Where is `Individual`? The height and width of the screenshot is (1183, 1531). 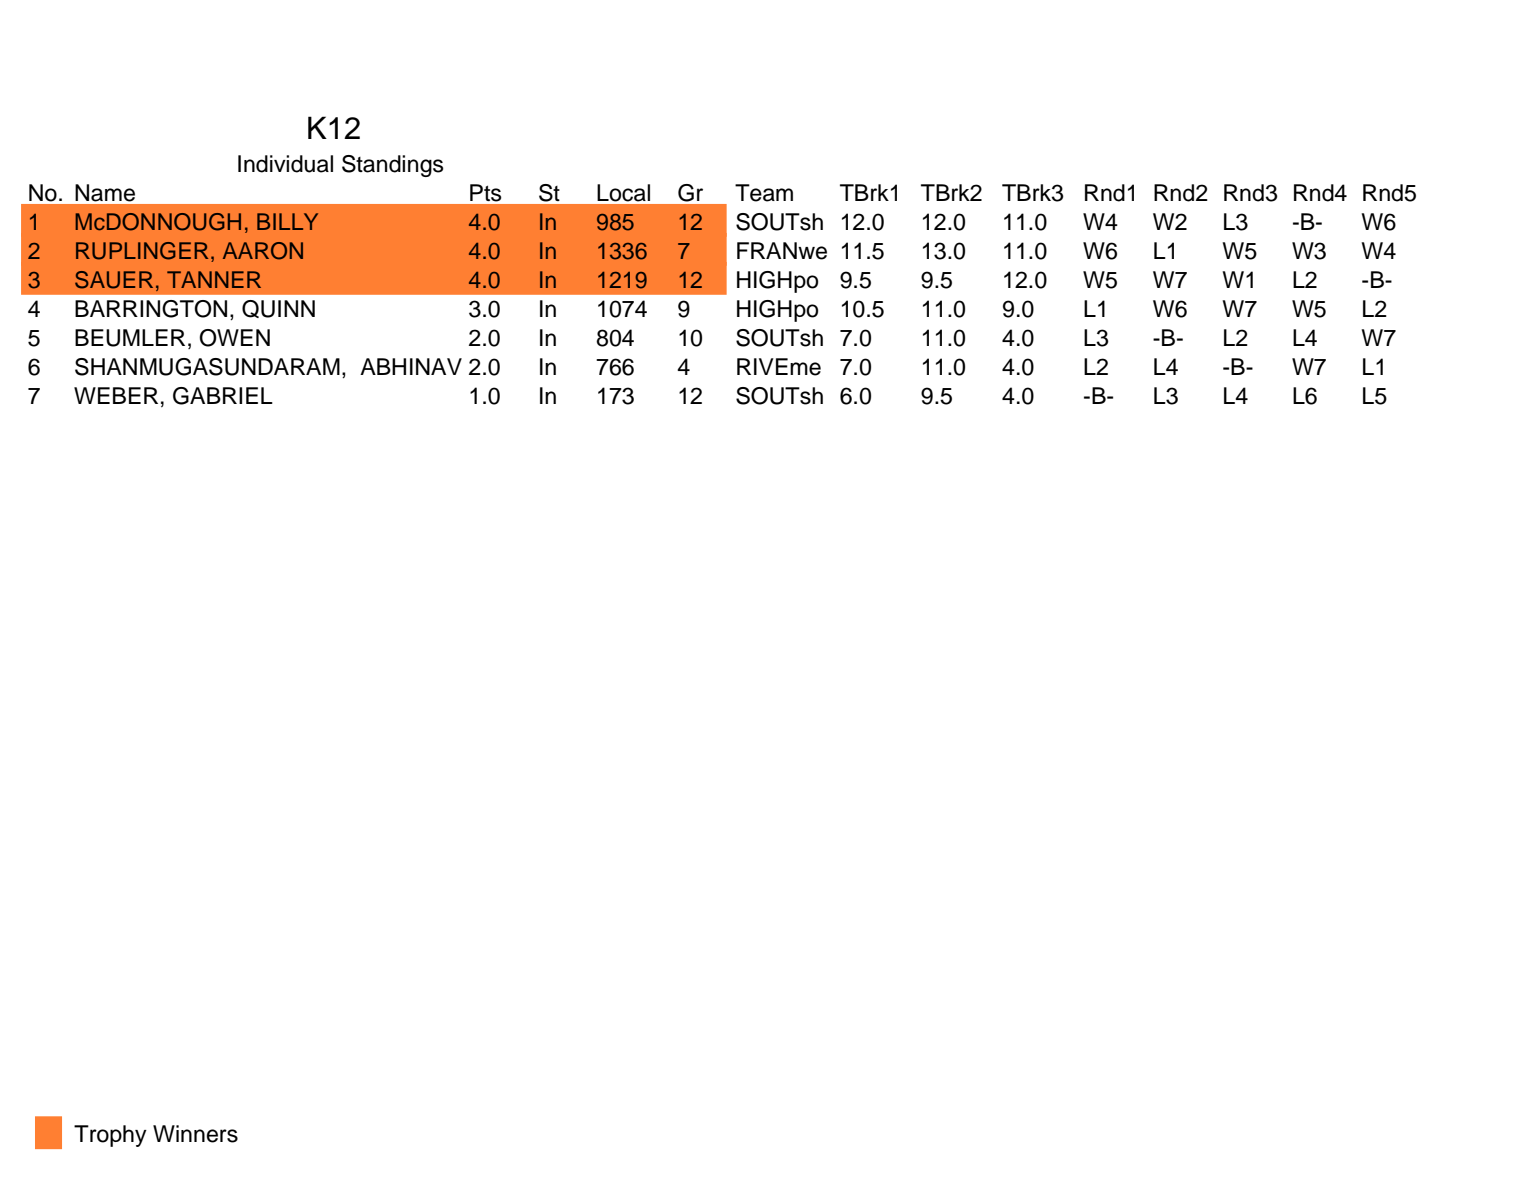
Individual is located at coordinates (285, 164).
